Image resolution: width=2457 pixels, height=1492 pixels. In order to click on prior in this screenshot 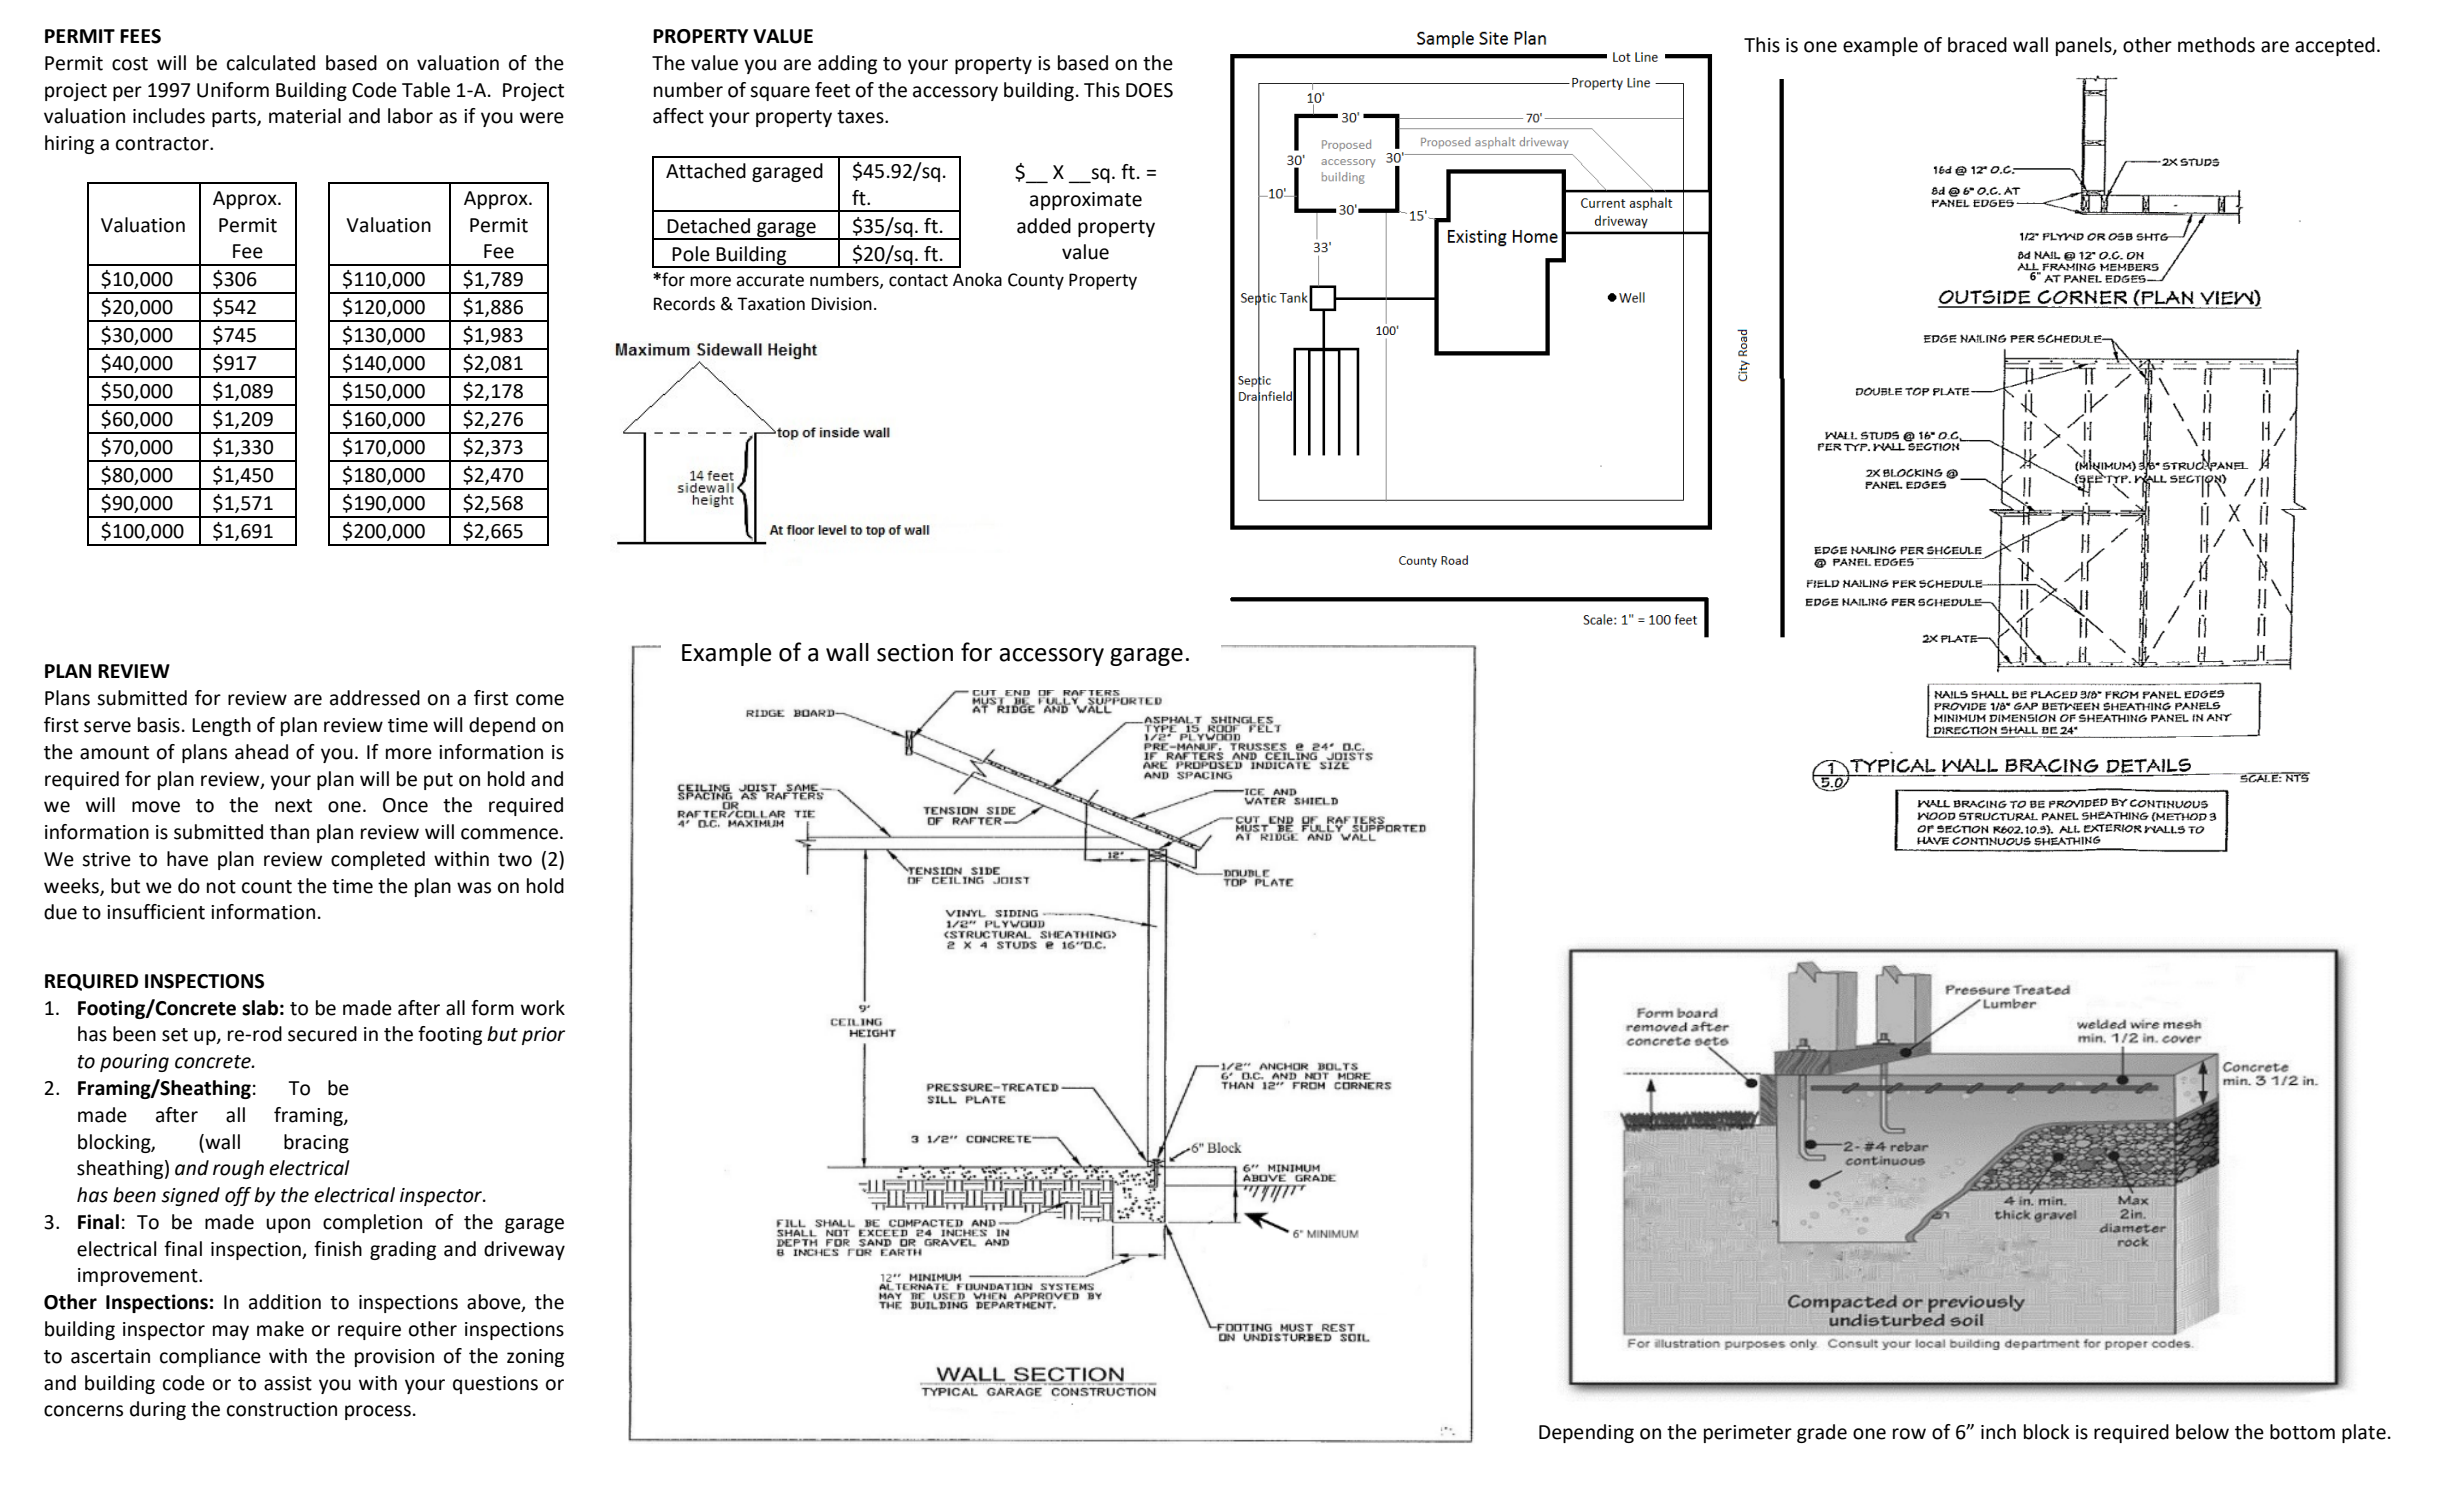, I will do `click(543, 1036)`.
